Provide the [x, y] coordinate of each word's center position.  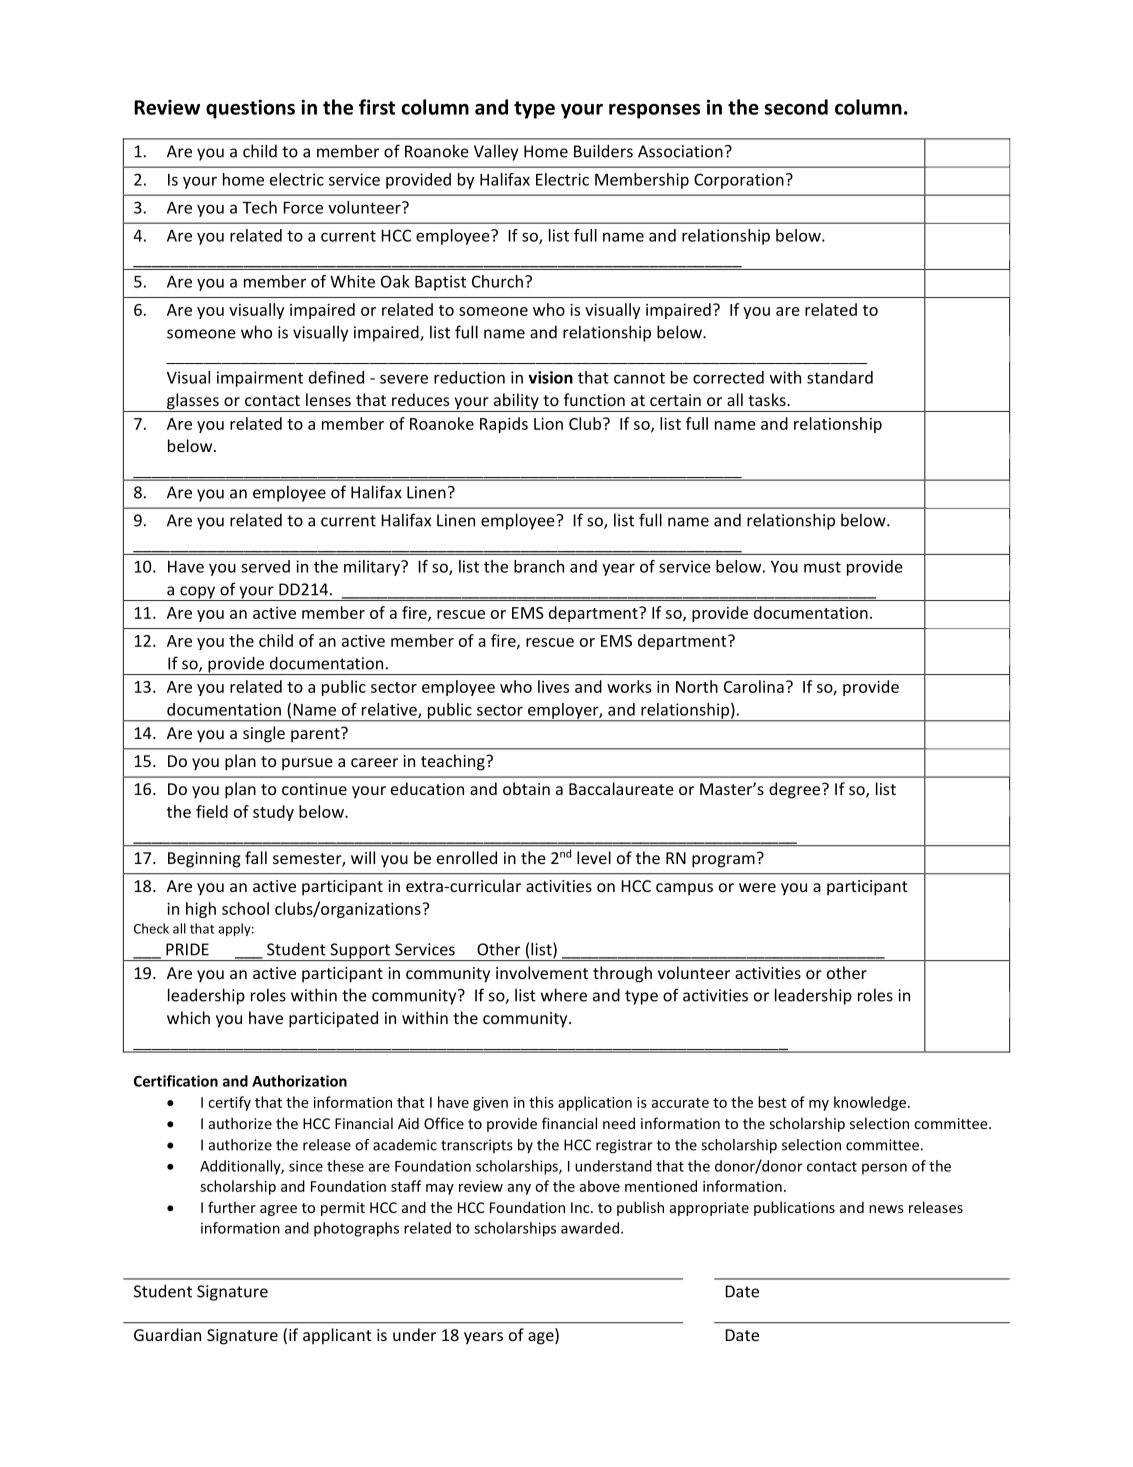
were [757, 887]
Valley [496, 152]
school [245, 908]
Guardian [167, 1334]
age [542, 1338]
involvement [542, 972]
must [822, 567]
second [796, 107]
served [265, 566]
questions [250, 109]
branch [539, 566]
